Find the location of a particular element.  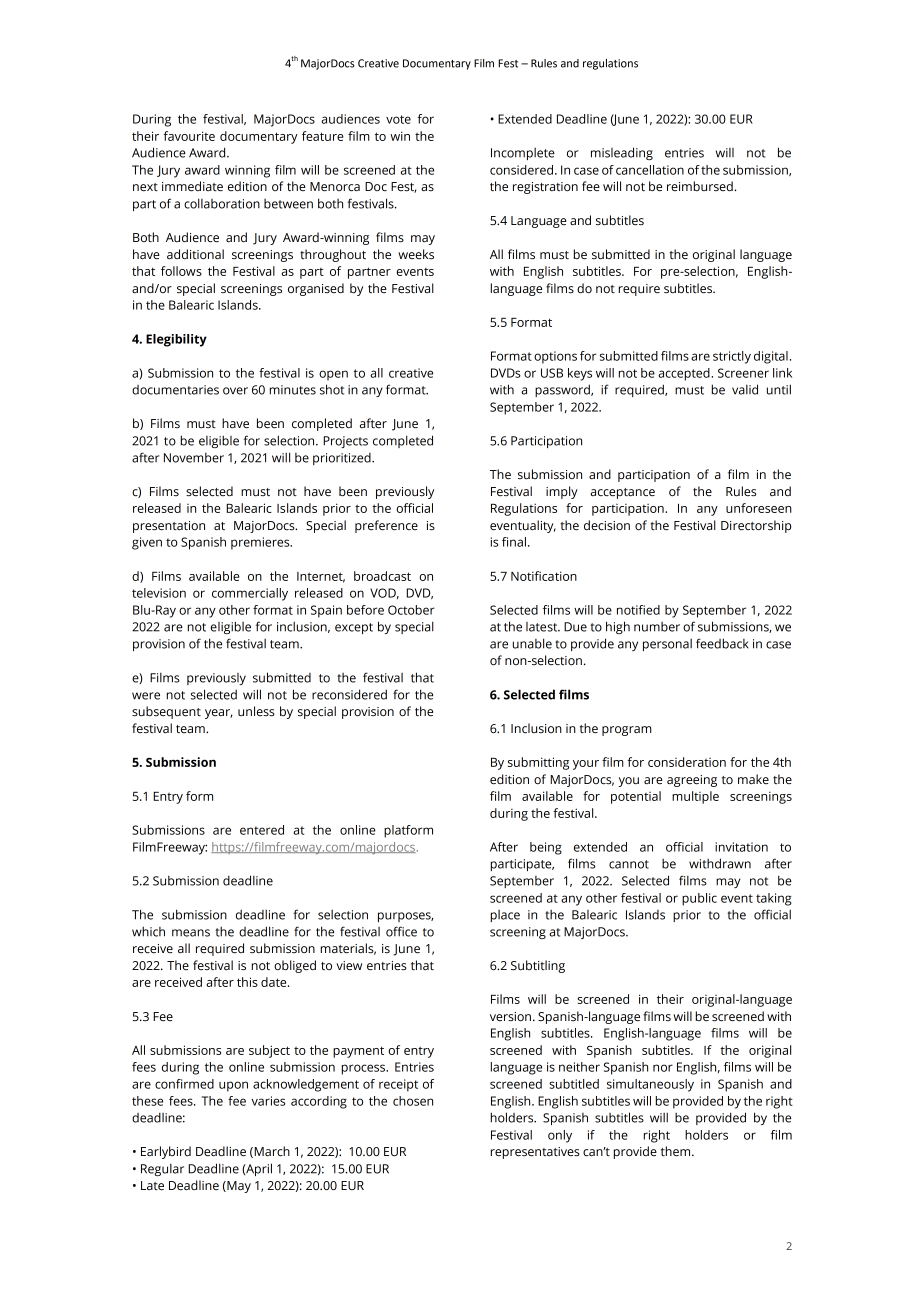

entered is located at coordinates (262, 830).
